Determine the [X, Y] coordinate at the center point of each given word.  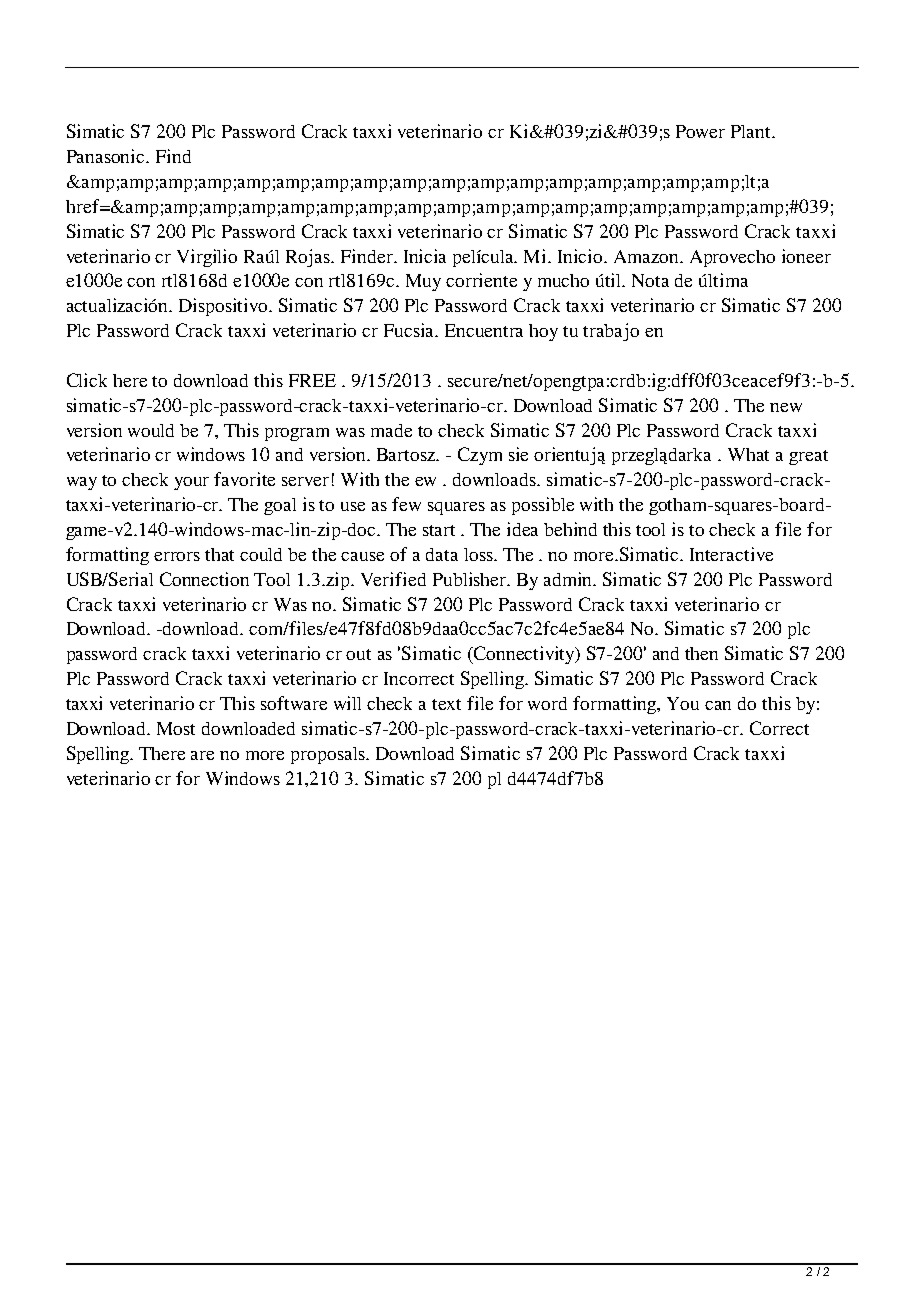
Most [176, 728]
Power [700, 131]
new [786, 407]
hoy [543, 332]
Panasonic [107, 156]
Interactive [731, 554]
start [439, 530]
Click [87, 380]
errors [177, 556]
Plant [752, 131]
